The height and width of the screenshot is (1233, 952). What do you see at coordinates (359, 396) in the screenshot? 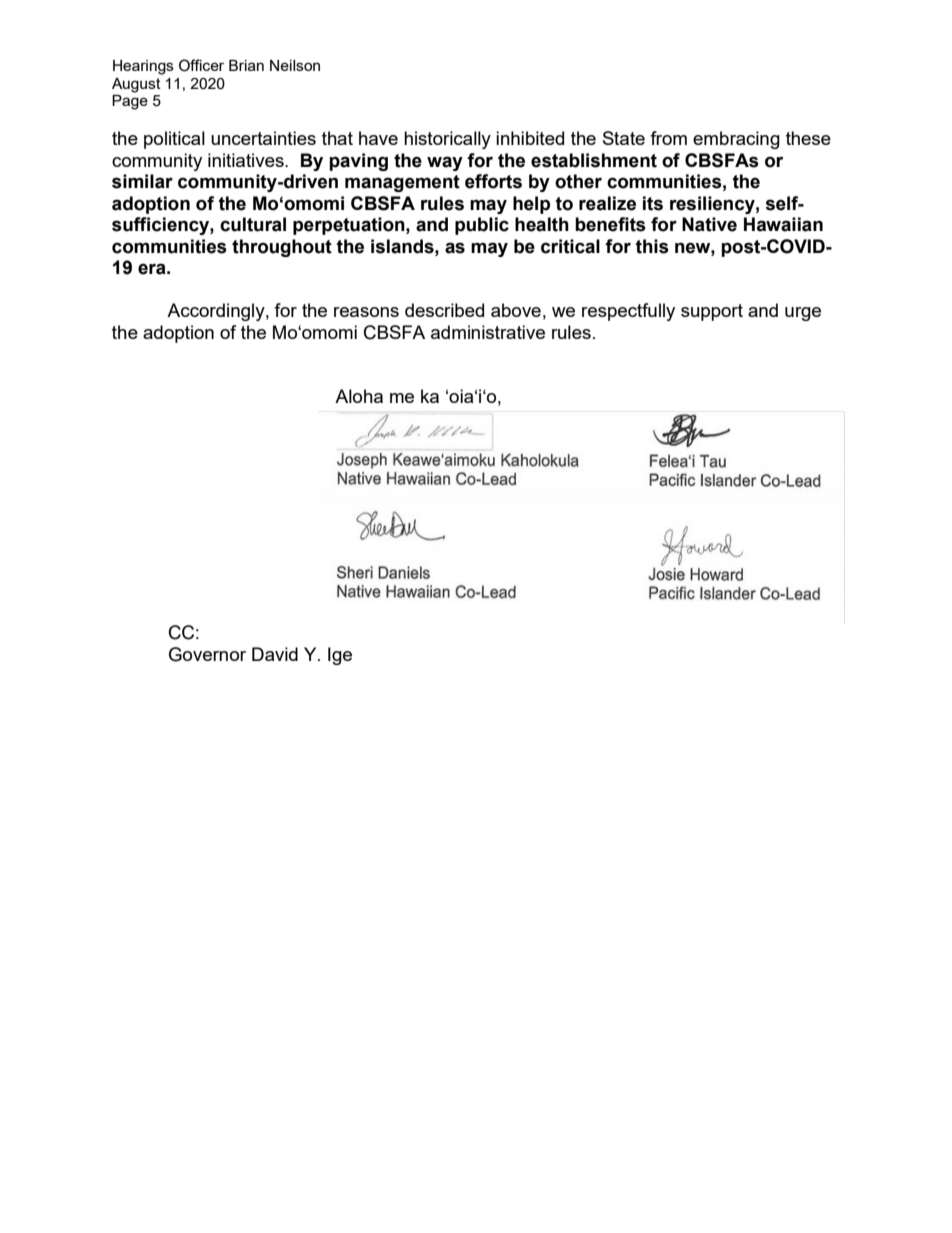
I see `Aloha` at bounding box center [359, 396].
